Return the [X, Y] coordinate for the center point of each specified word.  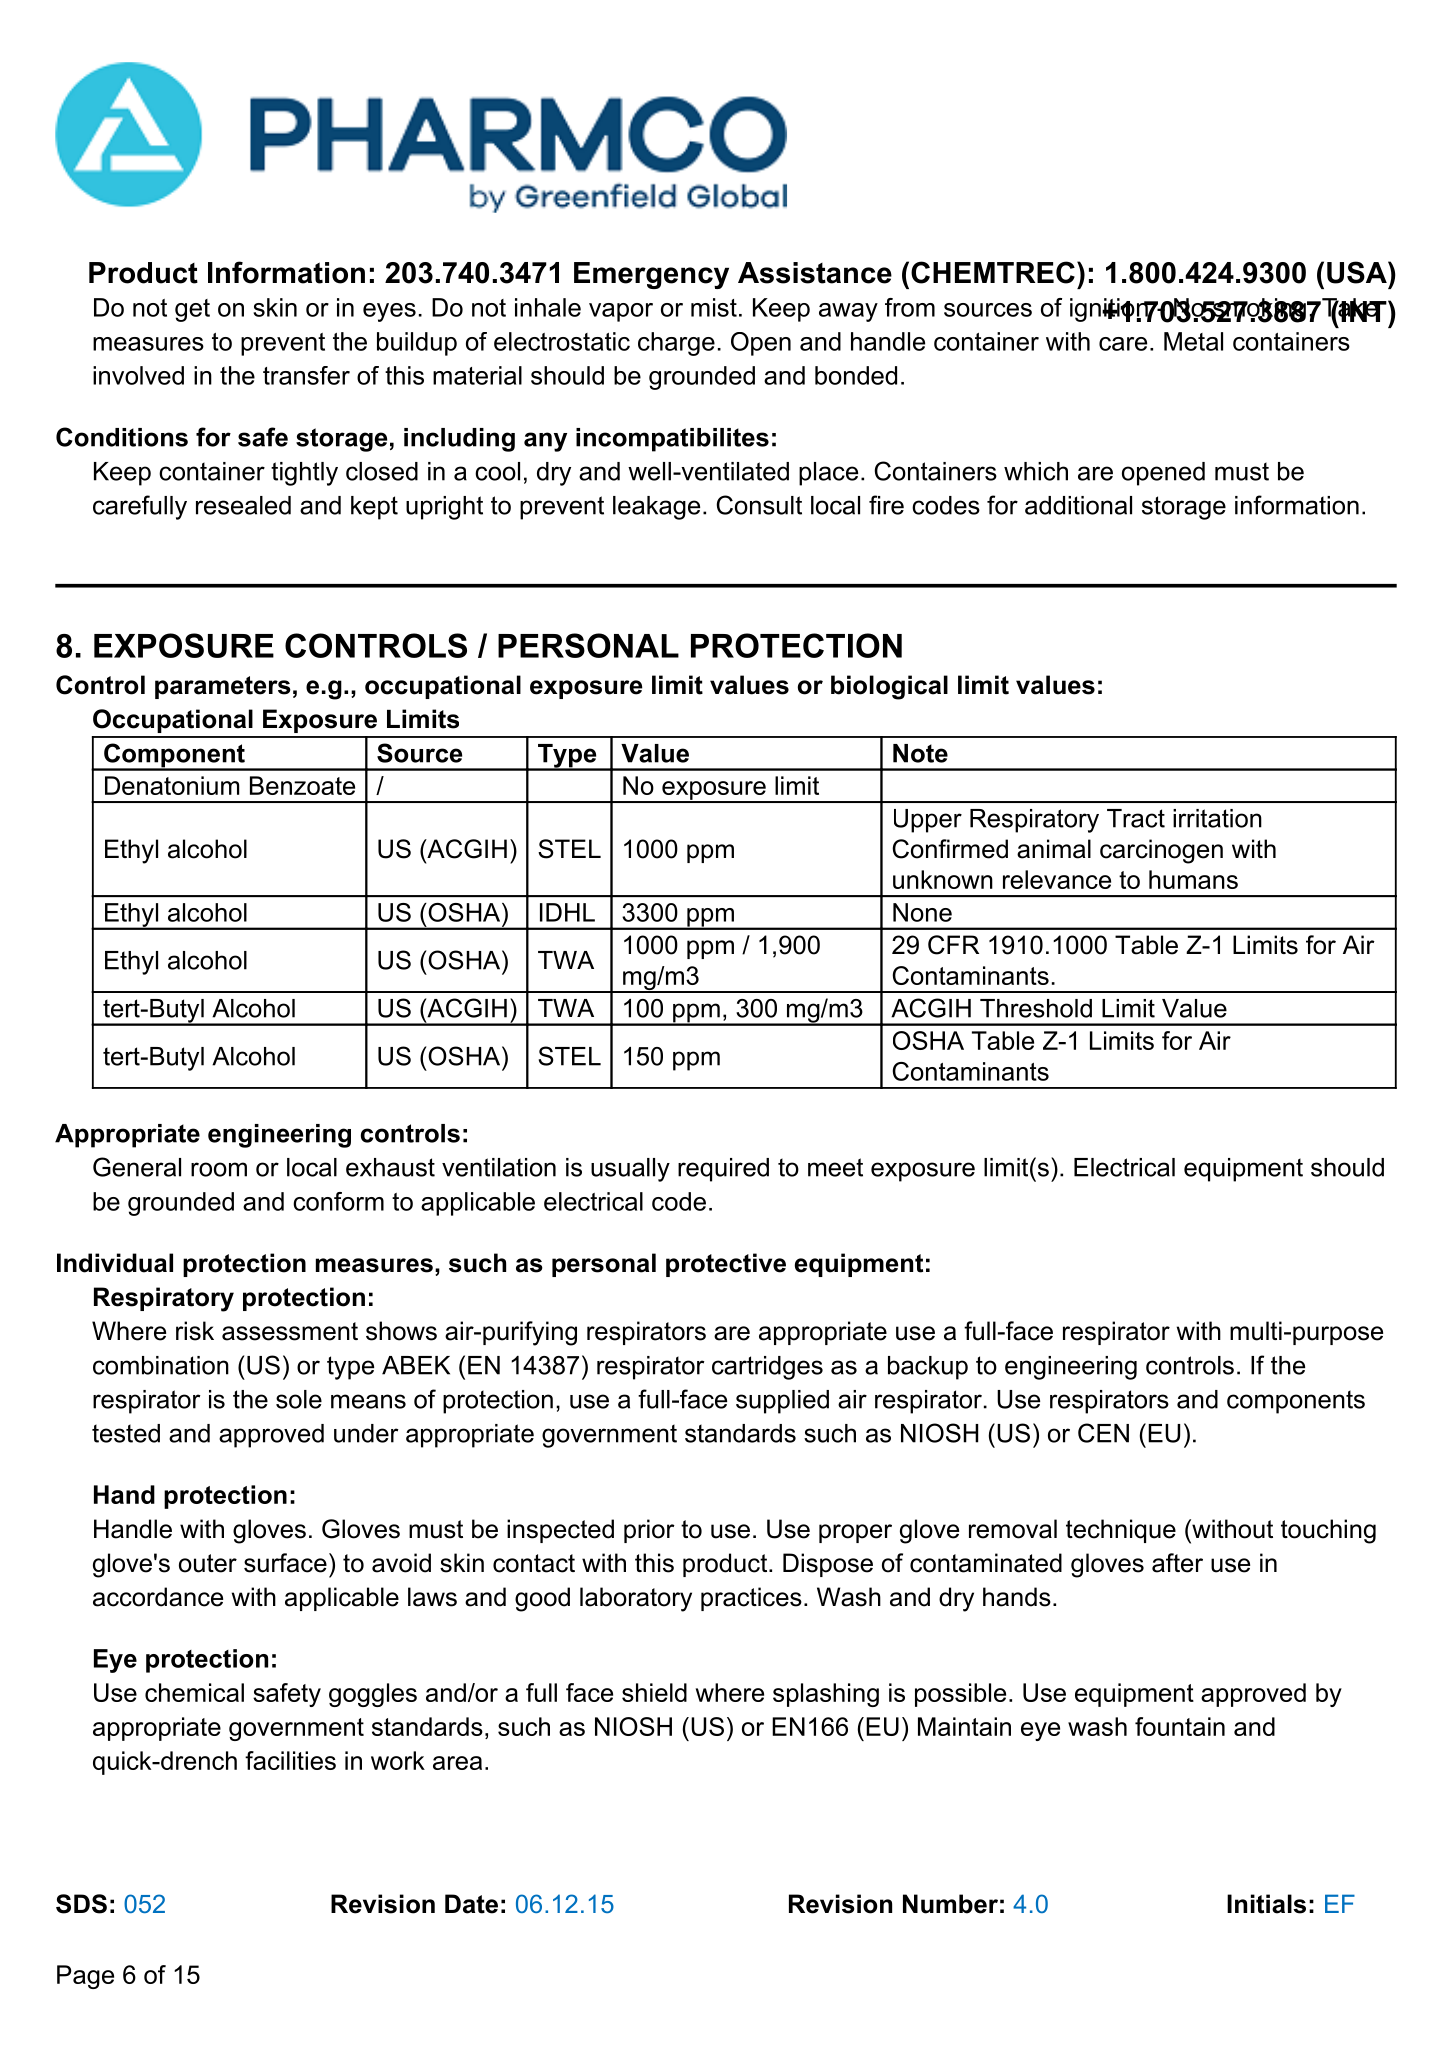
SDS [81, 1904]
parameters [223, 687]
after [1177, 1563]
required [723, 1170]
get [192, 310]
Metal [1193, 341]
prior [649, 1531]
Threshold [1036, 1008]
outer [208, 1563]
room [219, 1169]
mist [714, 307]
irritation [1217, 818]
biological [889, 687]
